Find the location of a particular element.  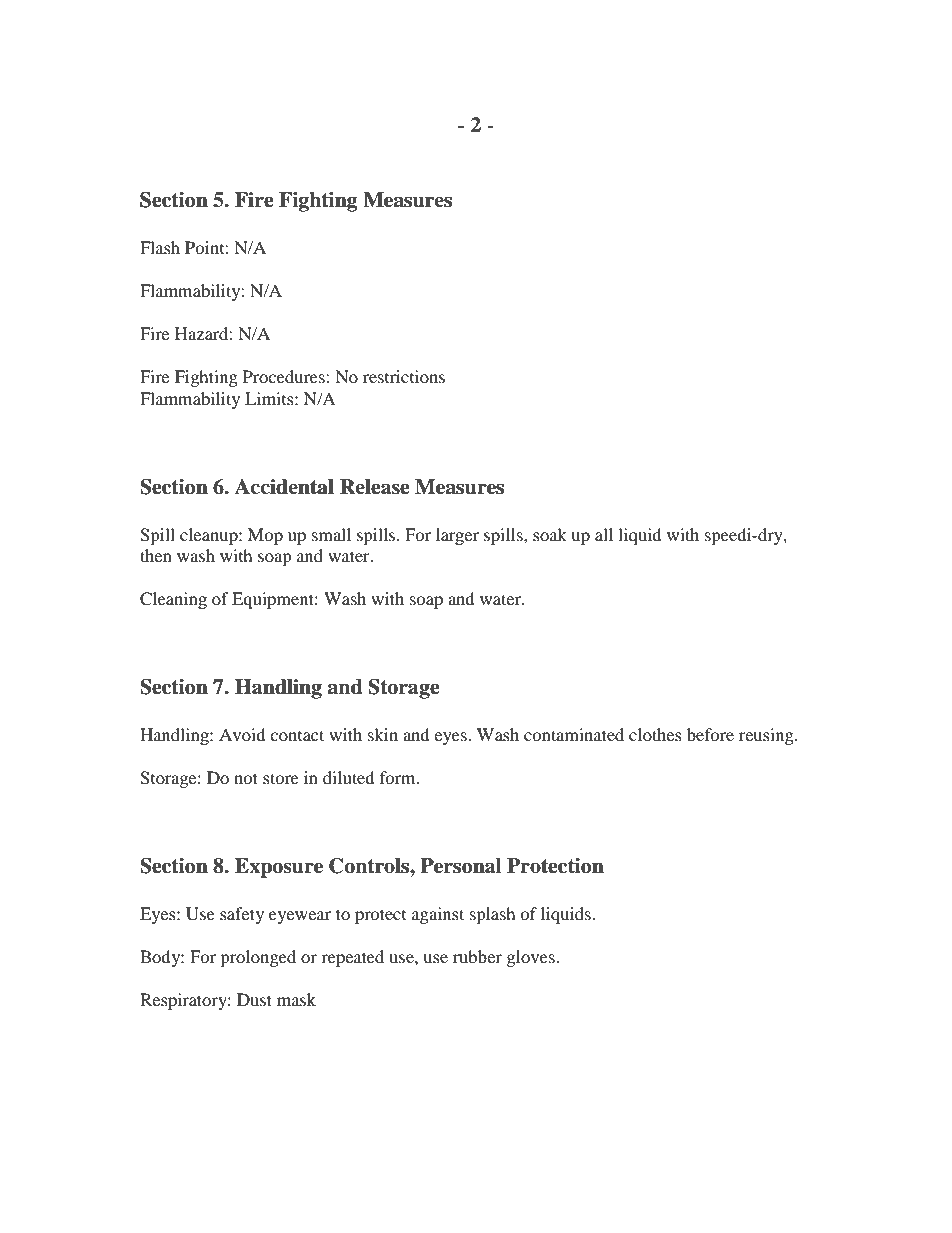

skin is located at coordinates (383, 734).
